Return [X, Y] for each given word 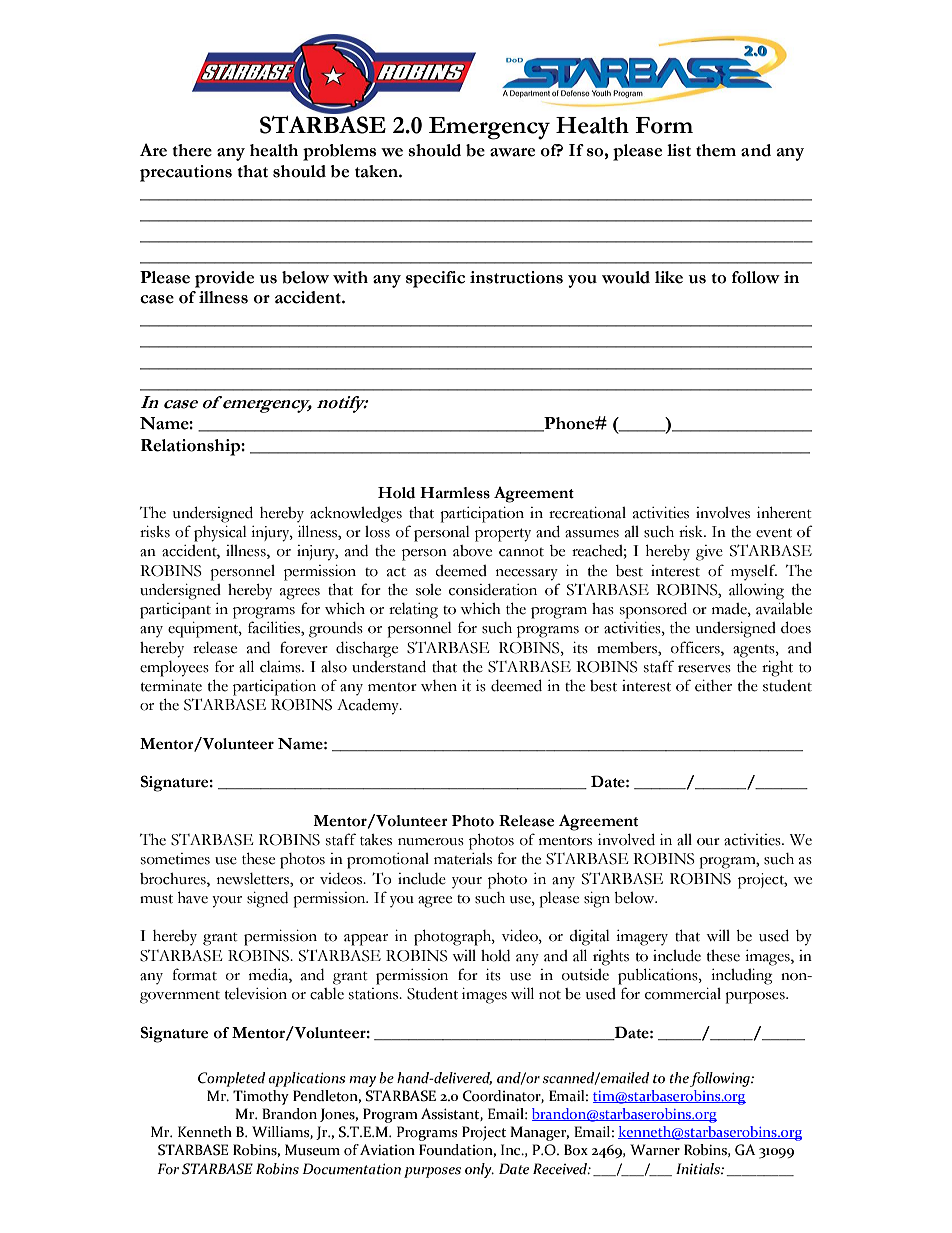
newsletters [254, 880]
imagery [642, 938]
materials [463, 859]
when [439, 686]
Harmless [455, 493]
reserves [704, 669]
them [716, 150]
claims [281, 667]
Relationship [191, 447]
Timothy [261, 1097]
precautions [186, 173]
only [479, 1170]
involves [723, 513]
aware [512, 152]
